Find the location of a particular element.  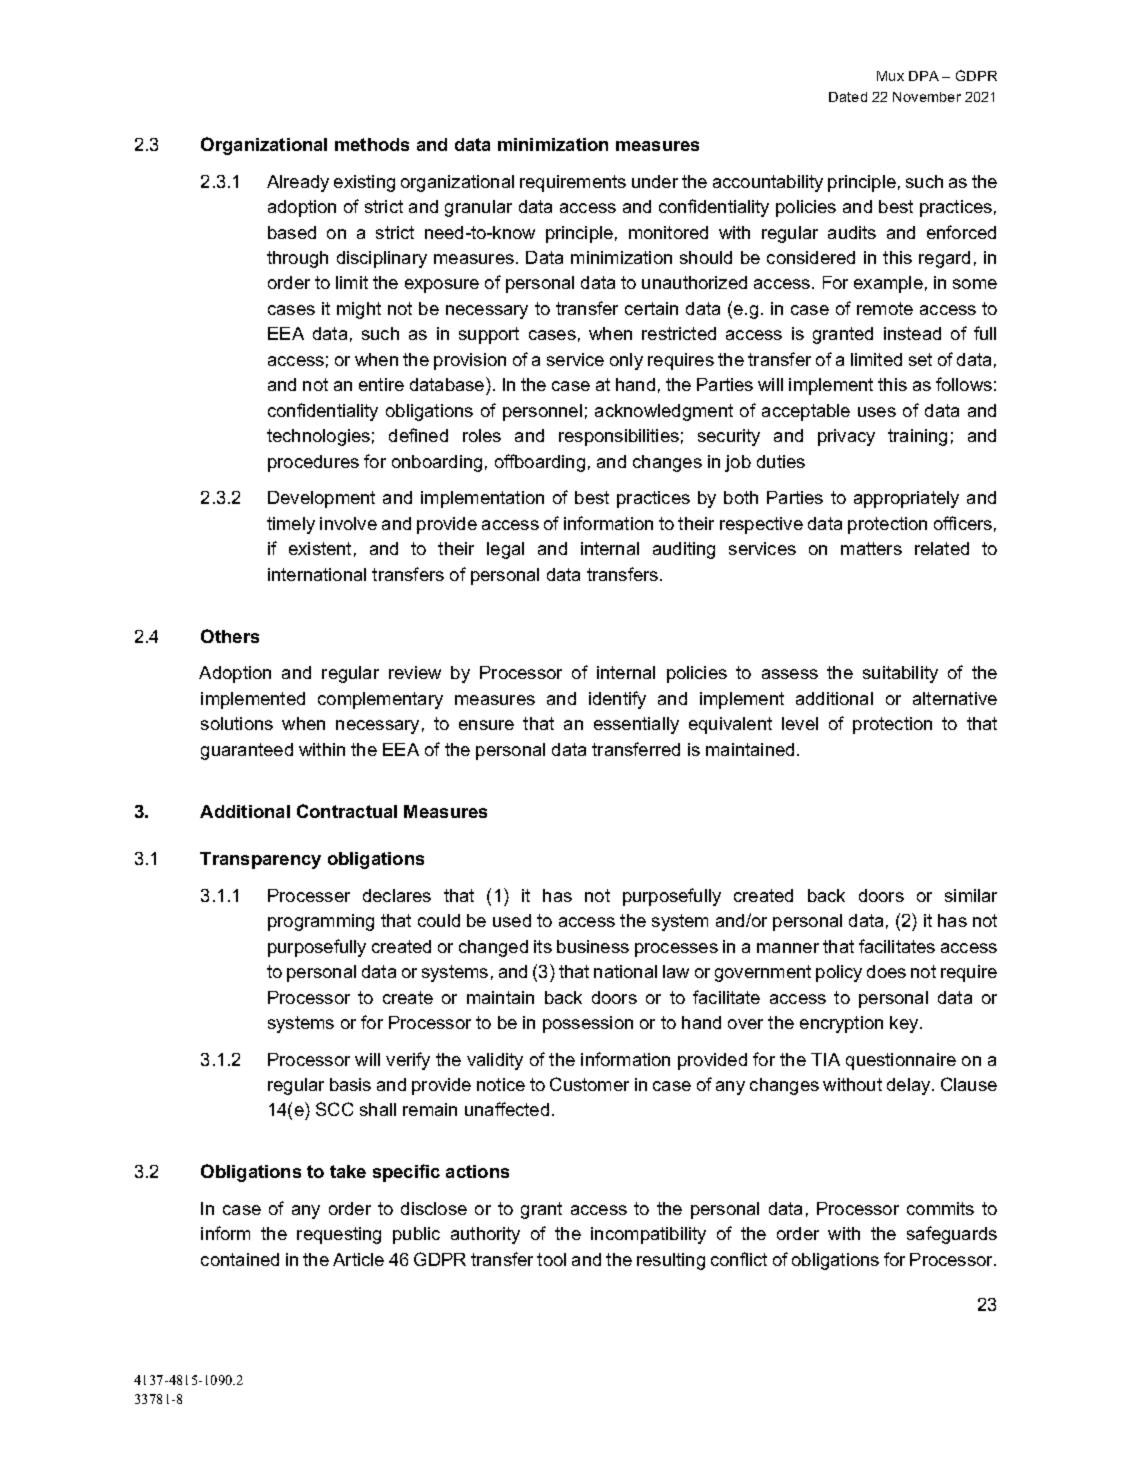

requesting is located at coordinates (339, 1235).
